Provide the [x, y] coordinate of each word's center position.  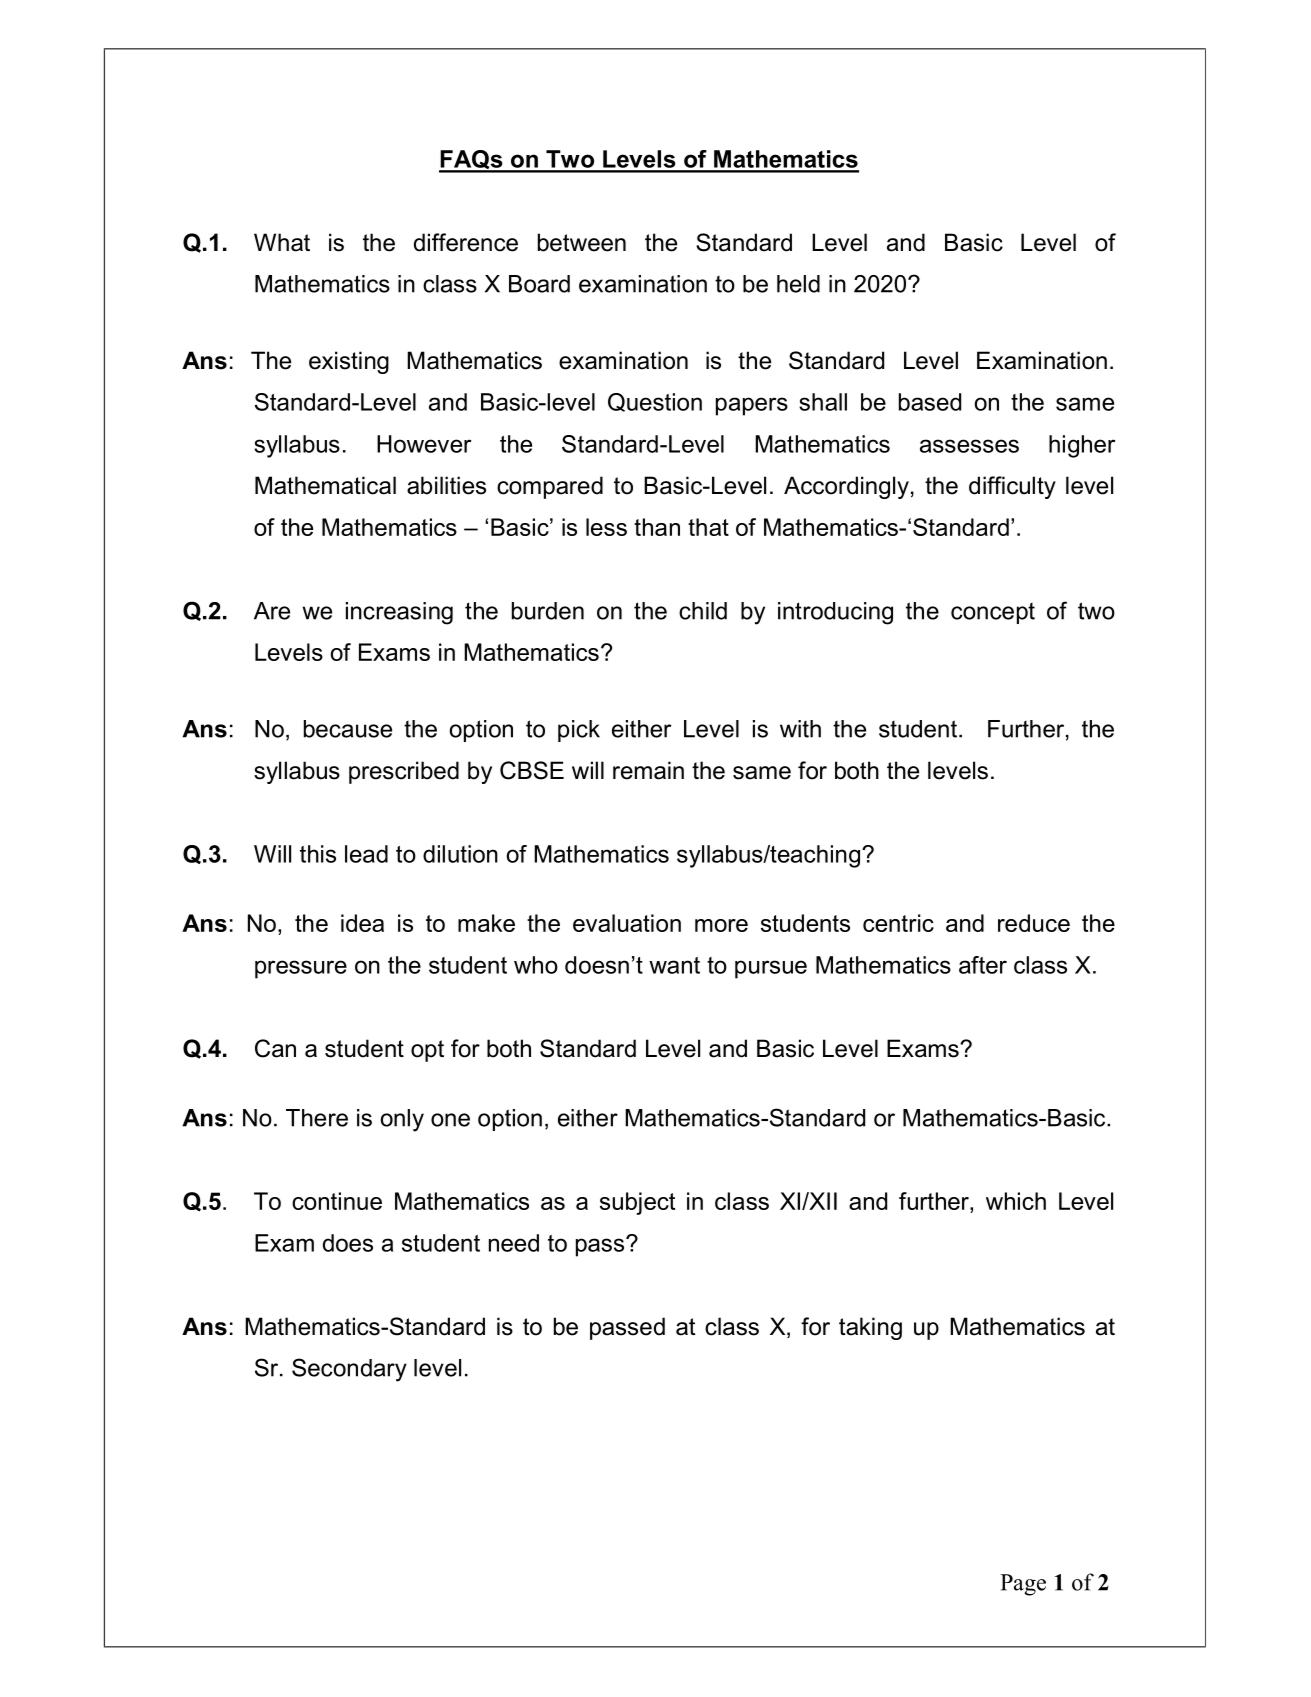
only [402, 1120]
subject [637, 1203]
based [930, 402]
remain [648, 770]
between [582, 242]
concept [993, 613]
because [348, 729]
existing [349, 362]
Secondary [349, 1370]
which [1016, 1201]
